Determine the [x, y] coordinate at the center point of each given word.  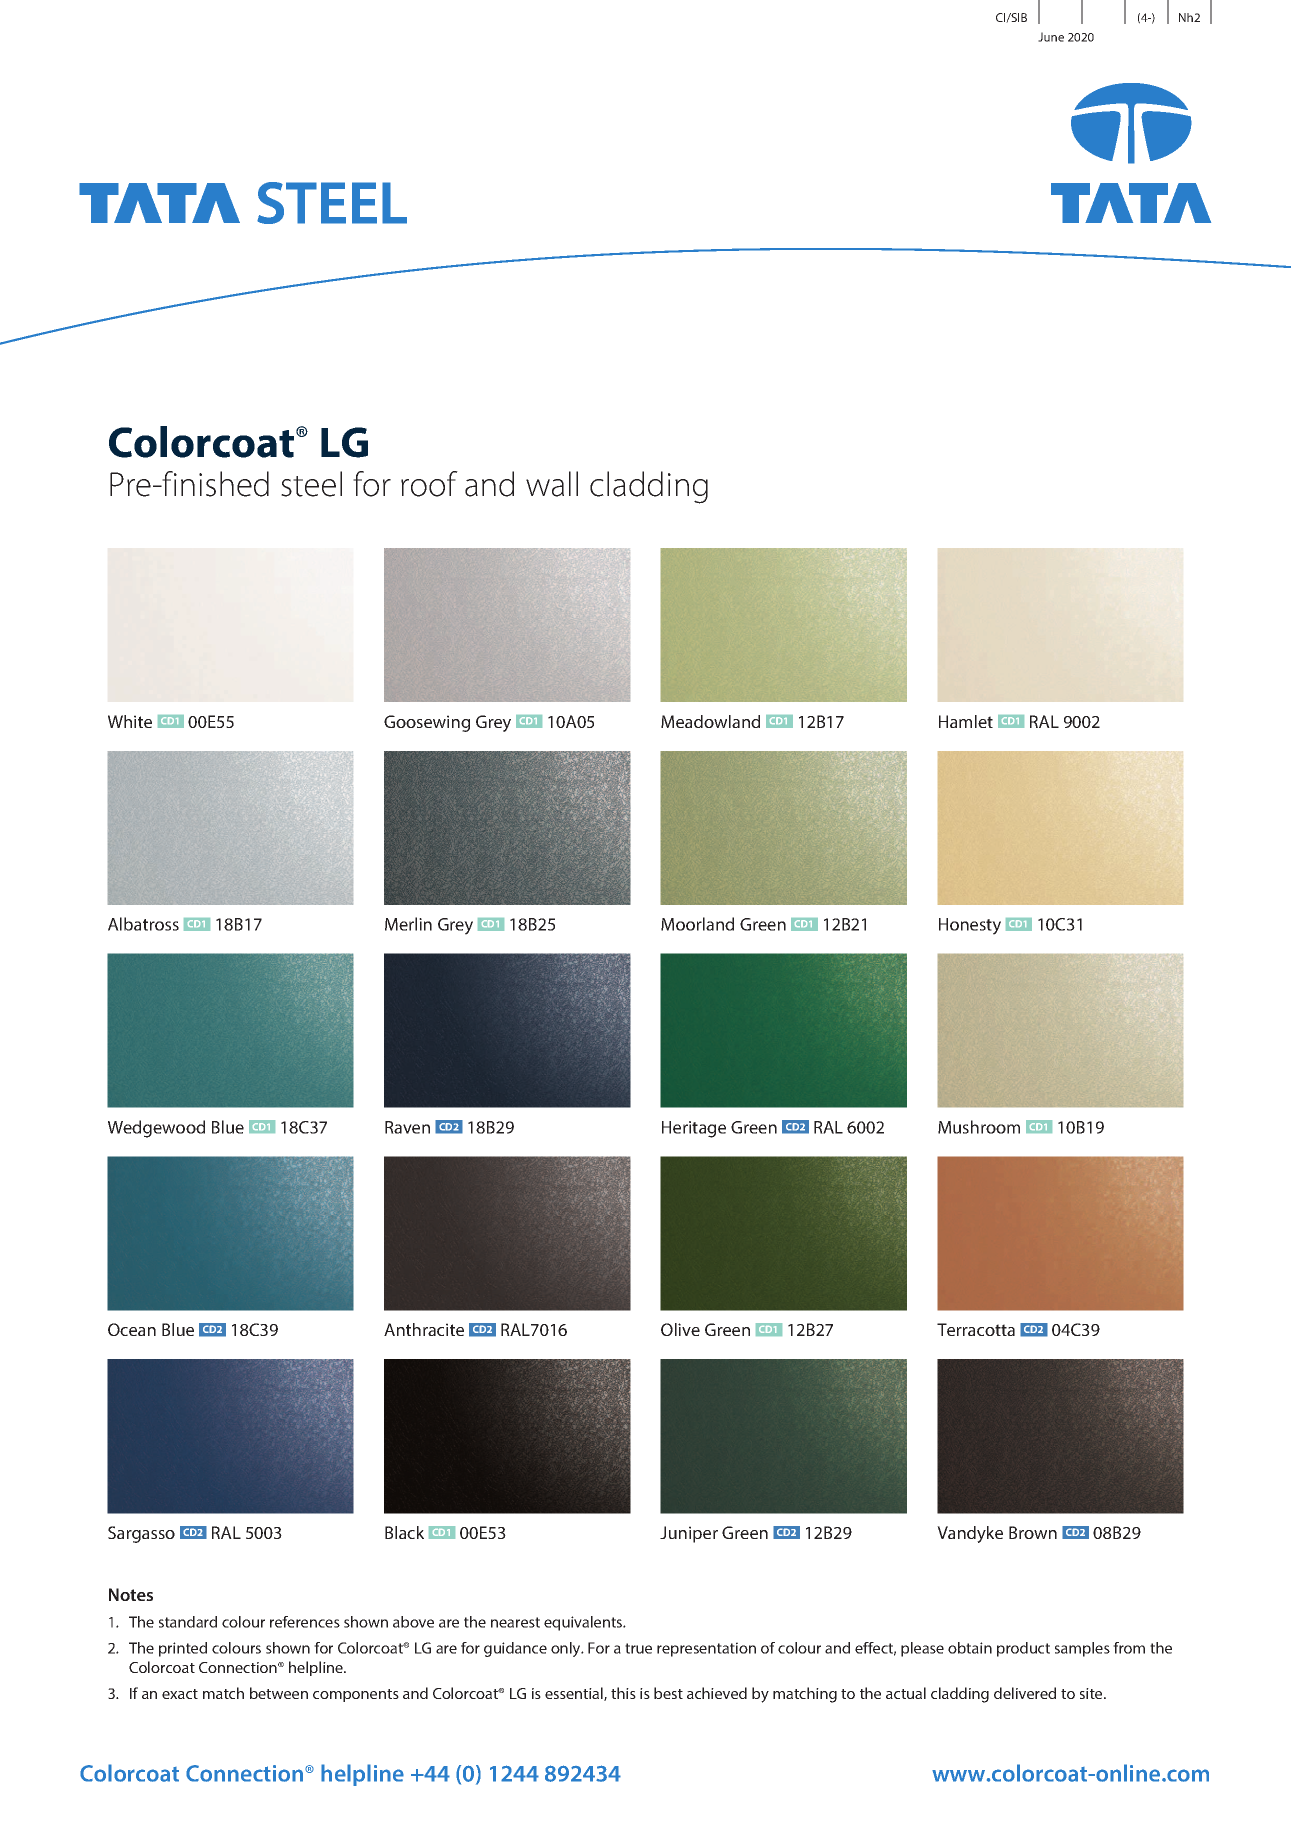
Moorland [697, 924]
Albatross [143, 924]
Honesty [970, 926]
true [638, 1648]
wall [552, 484]
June [1051, 37]
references [305, 1622]
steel [311, 484]
